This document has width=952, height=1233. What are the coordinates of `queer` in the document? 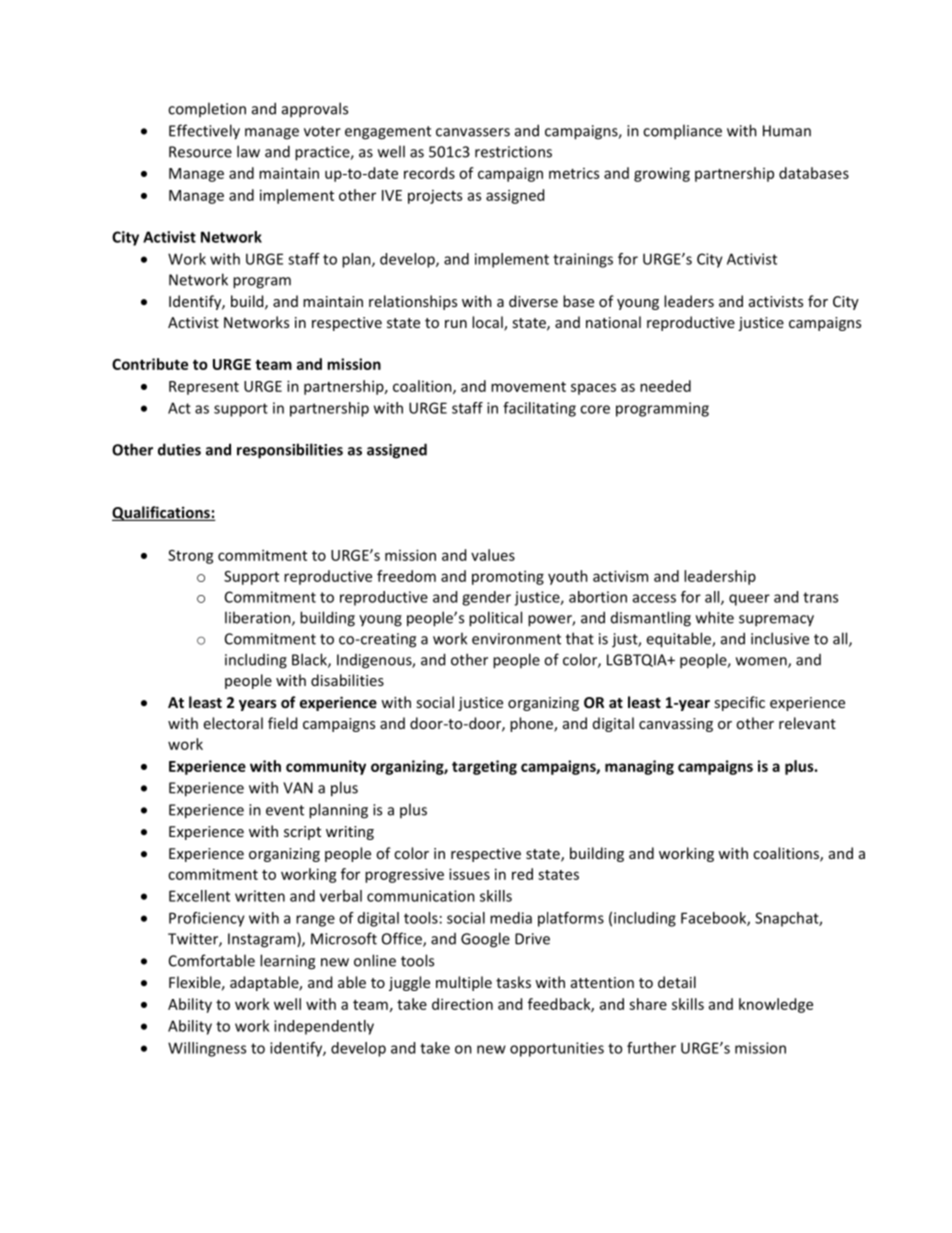 It's located at (749, 600).
